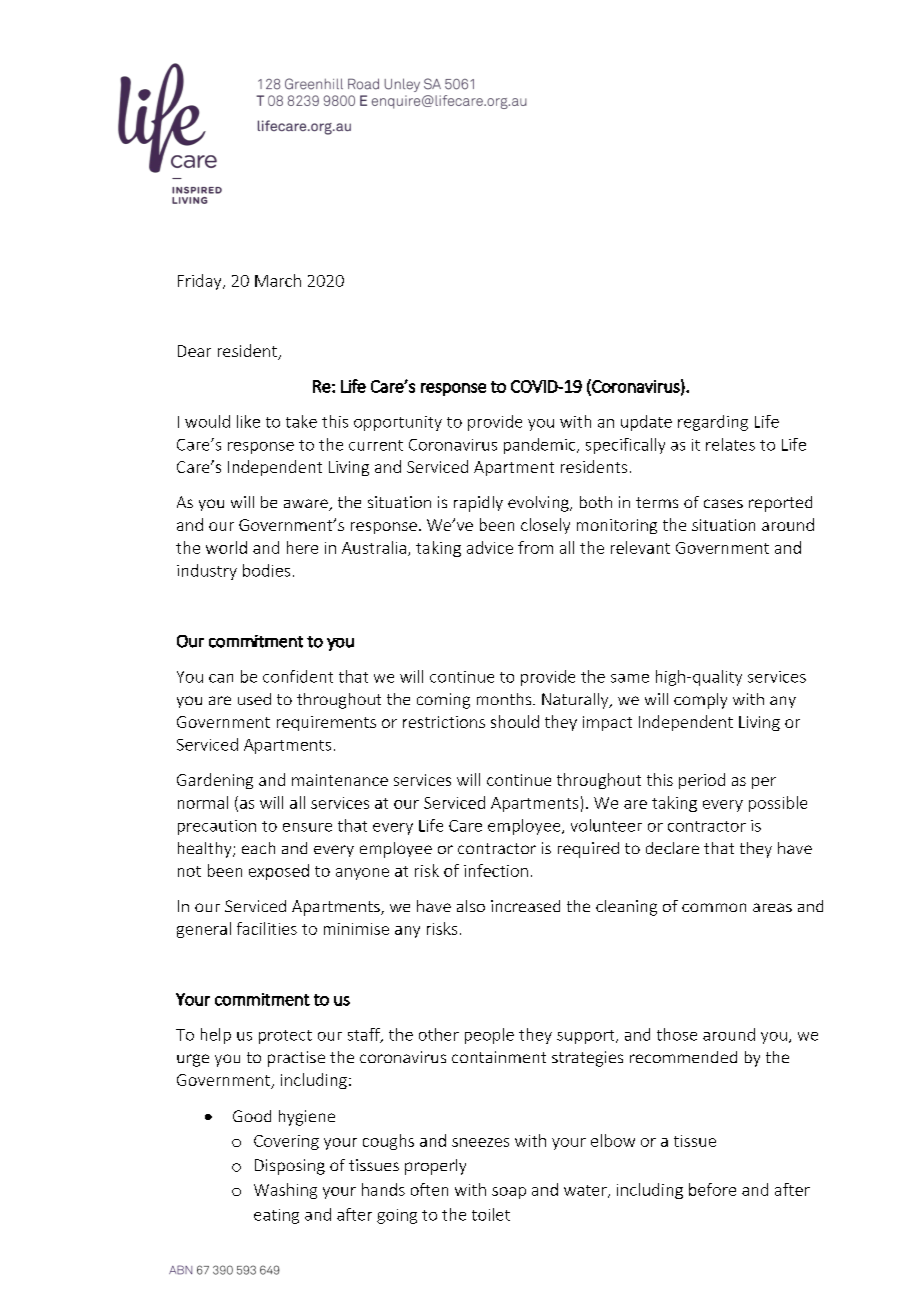 The width and height of the image is (924, 1309). I want to click on advice, so click(490, 547).
